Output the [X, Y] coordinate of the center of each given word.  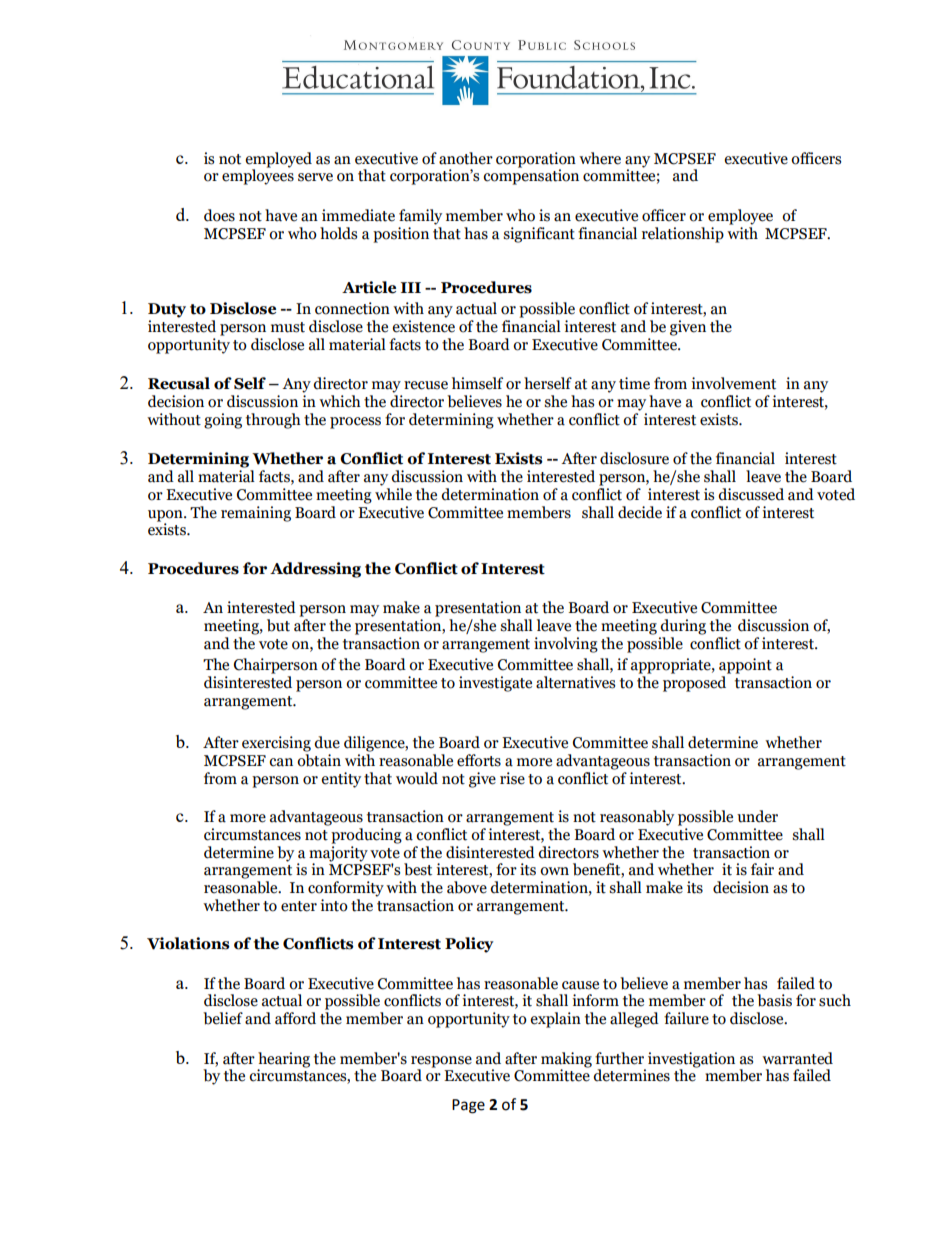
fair [762, 869]
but [278, 625]
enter [299, 906]
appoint [745, 666]
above [467, 887]
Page [468, 1106]
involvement [733, 383]
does [219, 215]
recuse [426, 385]
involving [566, 645]
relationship [683, 235]
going [223, 421]
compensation [531, 176]
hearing [284, 1061]
